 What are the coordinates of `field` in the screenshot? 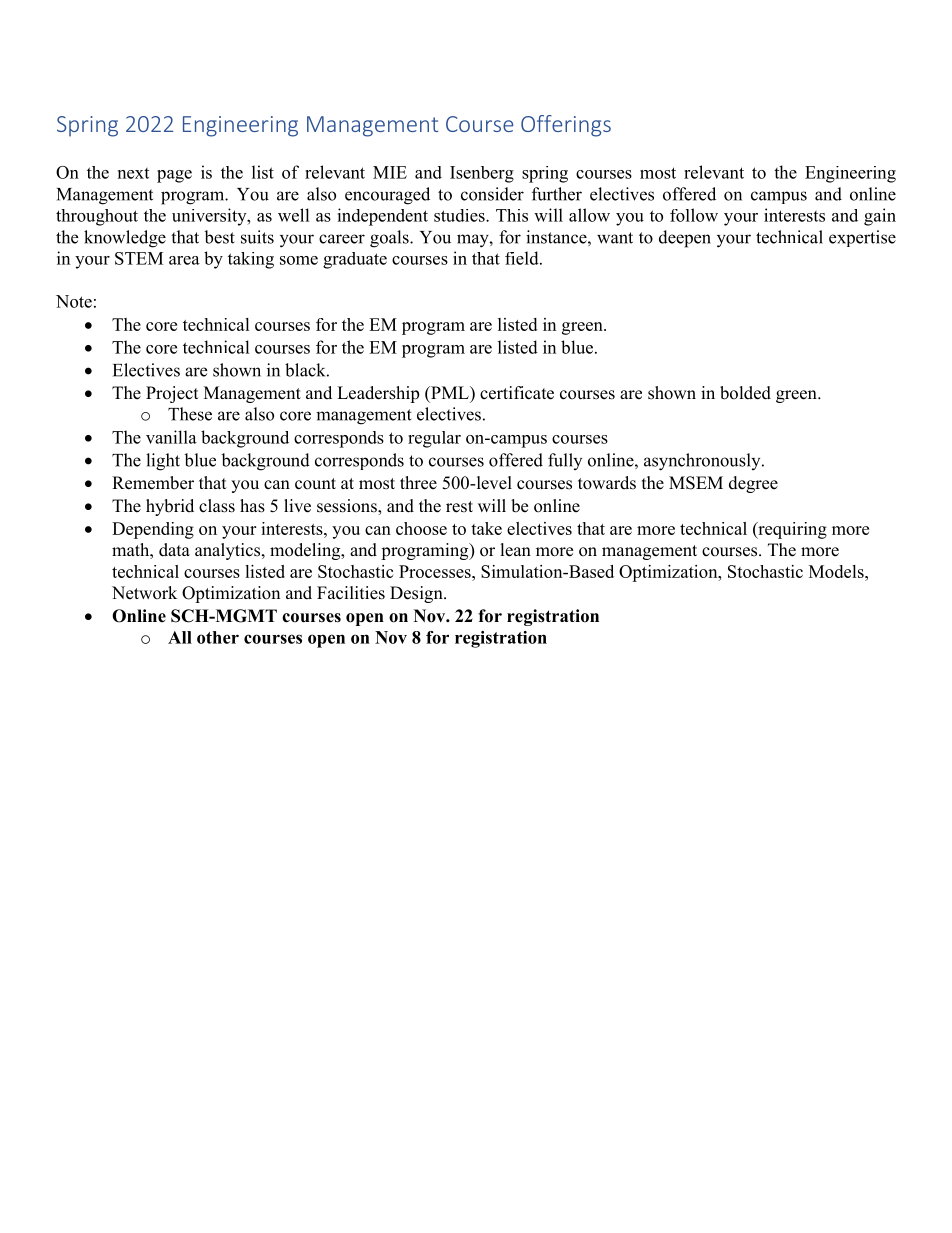 It's located at (523, 258).
